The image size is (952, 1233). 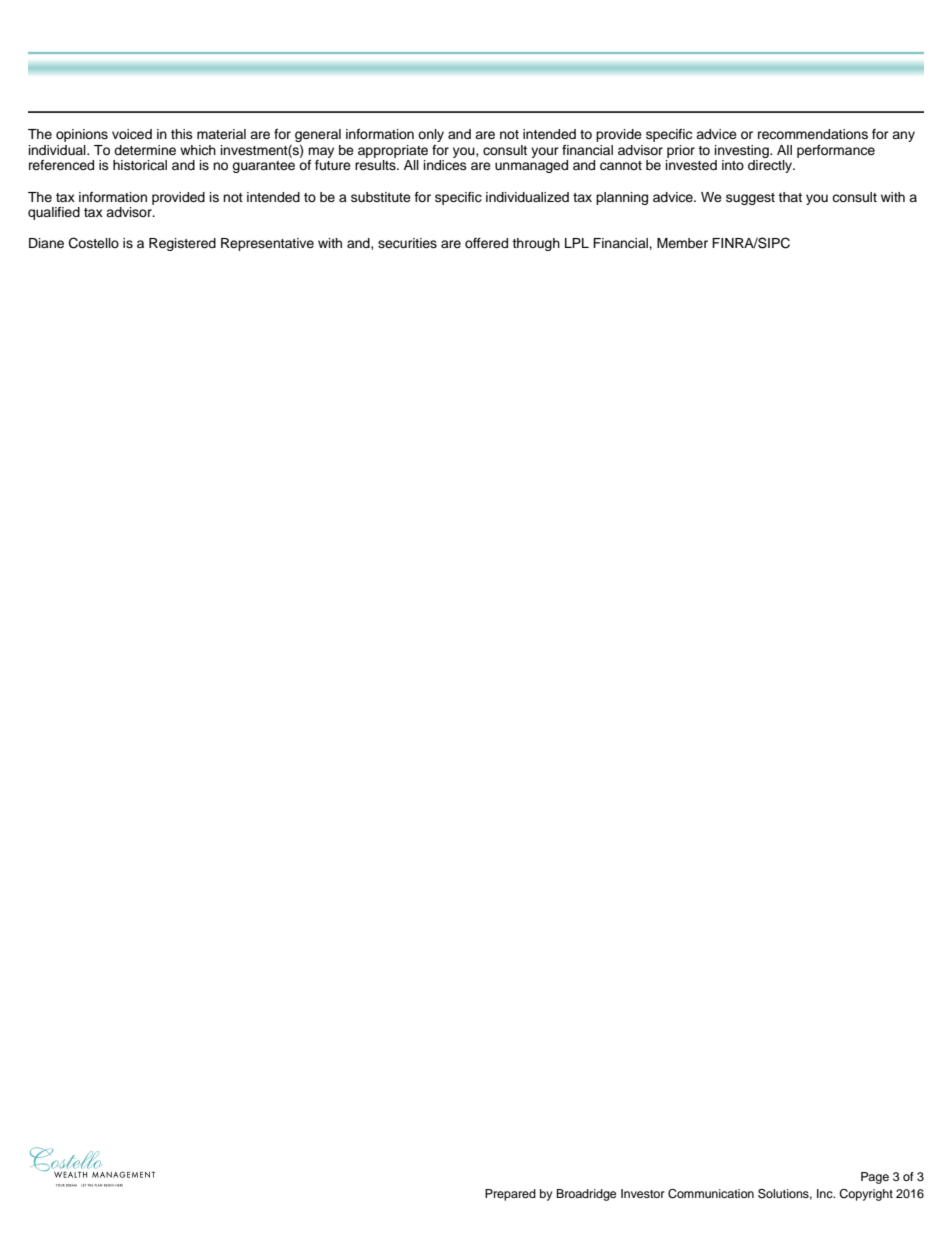 What do you see at coordinates (486, 243) in the screenshot?
I see `offered` at bounding box center [486, 243].
